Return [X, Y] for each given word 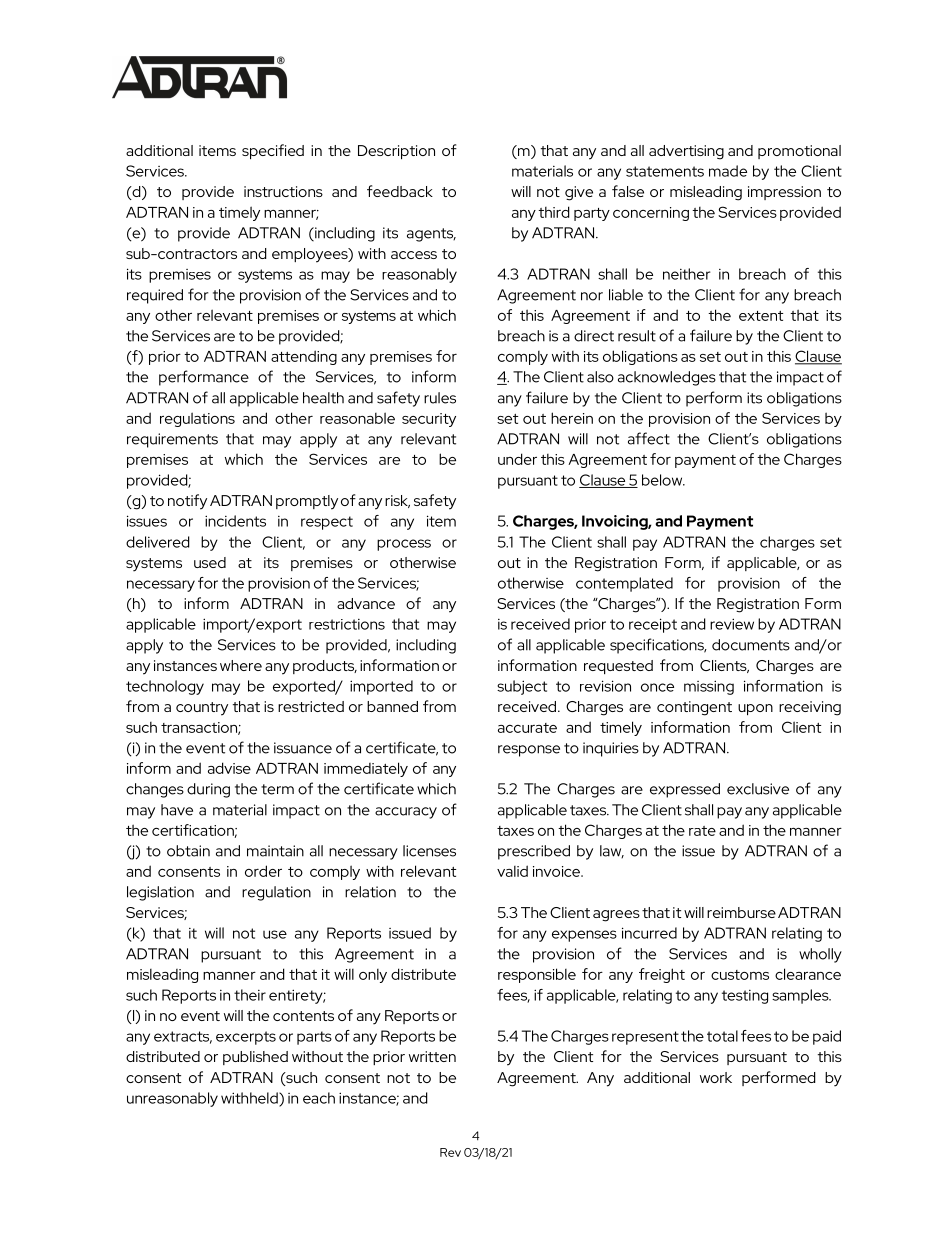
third [554, 212]
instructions [283, 191]
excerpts [246, 1038]
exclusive [758, 789]
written [432, 1056]
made [728, 171]
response [529, 751]
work [716, 1077]
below [663, 480]
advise [229, 768]
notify [187, 502]
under [517, 459]
